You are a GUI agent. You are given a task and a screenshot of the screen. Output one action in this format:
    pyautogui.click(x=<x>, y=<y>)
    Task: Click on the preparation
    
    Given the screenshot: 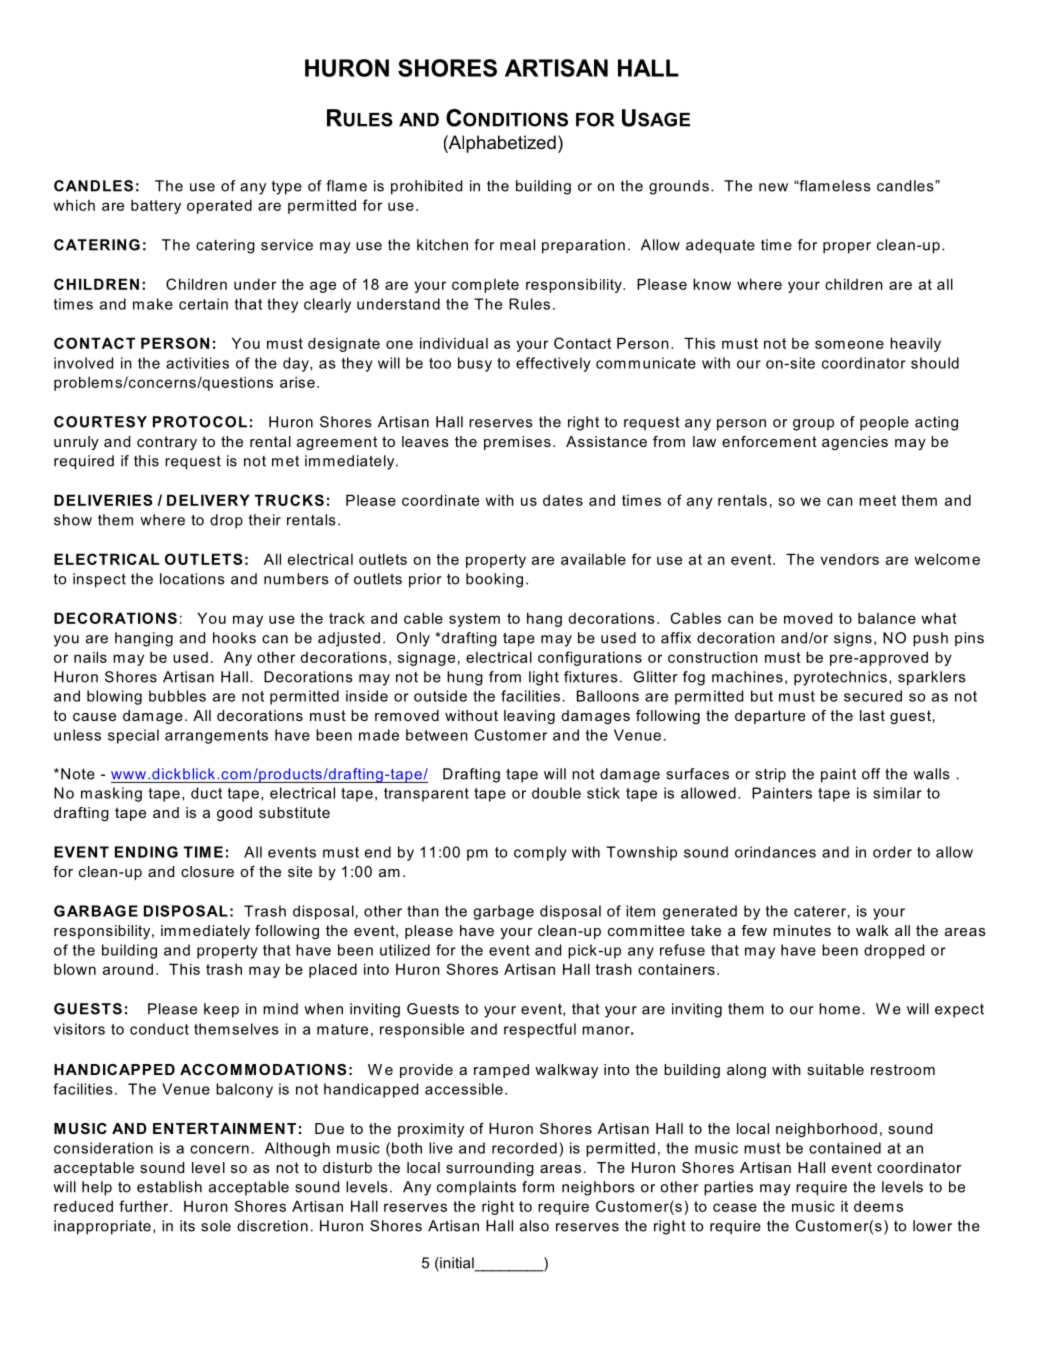 What is the action you would take?
    pyautogui.click(x=583, y=246)
